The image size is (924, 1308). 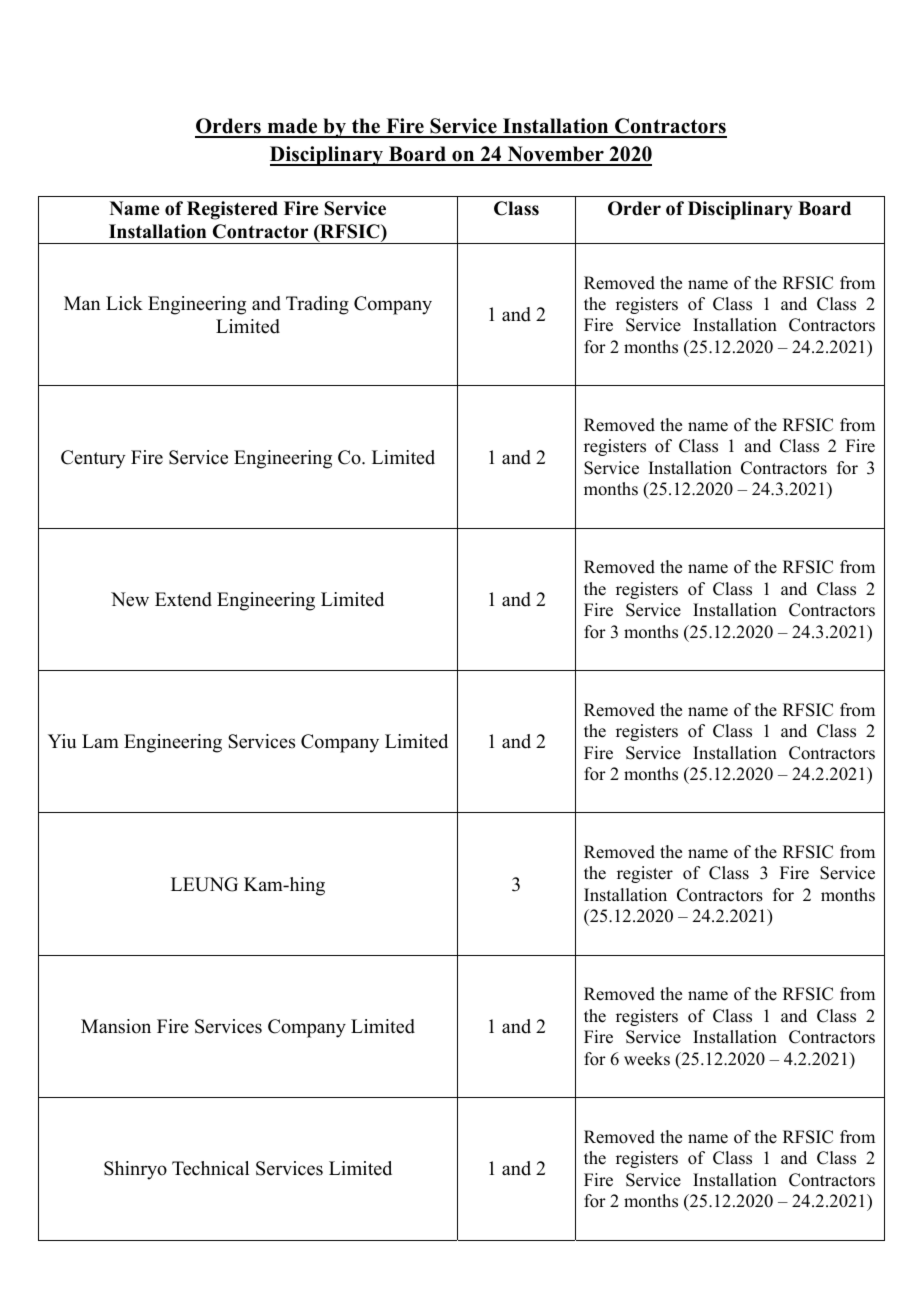 What do you see at coordinates (100, 741) in the screenshot?
I see `Lam` at bounding box center [100, 741].
